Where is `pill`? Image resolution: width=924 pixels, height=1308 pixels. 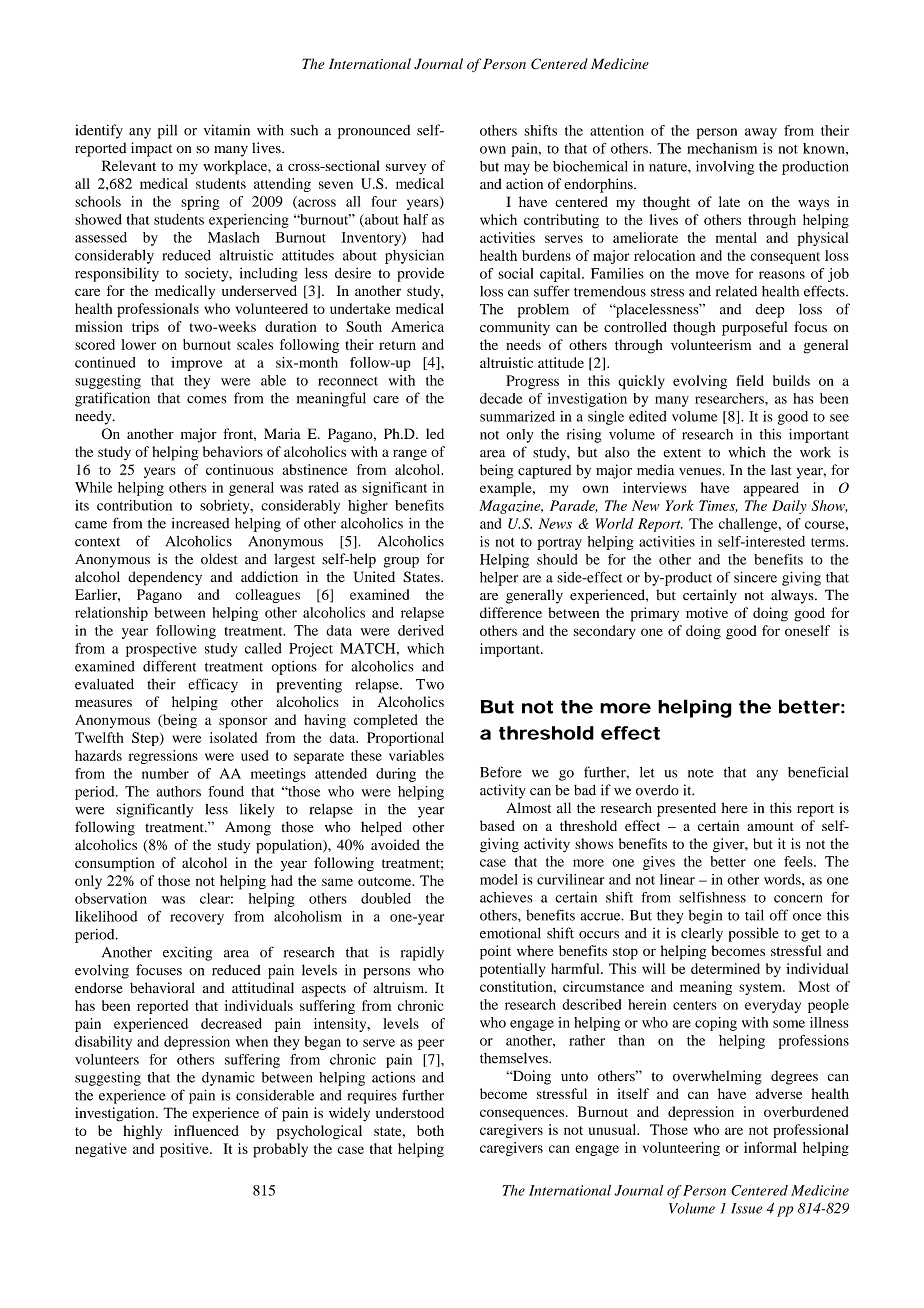
pill is located at coordinates (167, 131).
